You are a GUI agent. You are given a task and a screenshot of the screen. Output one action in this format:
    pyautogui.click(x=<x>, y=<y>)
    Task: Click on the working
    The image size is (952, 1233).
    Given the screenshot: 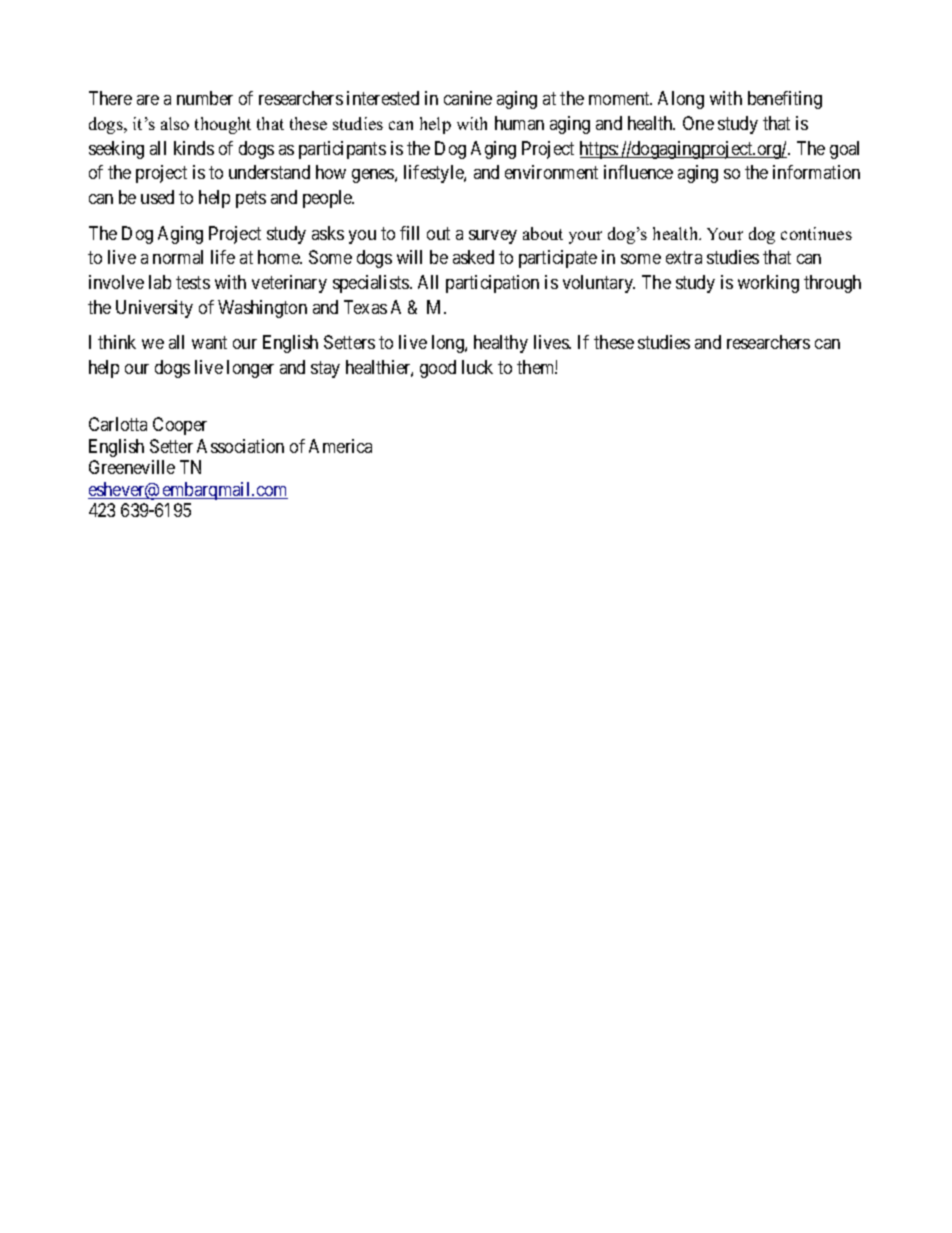 What is the action you would take?
    pyautogui.click(x=768, y=284)
